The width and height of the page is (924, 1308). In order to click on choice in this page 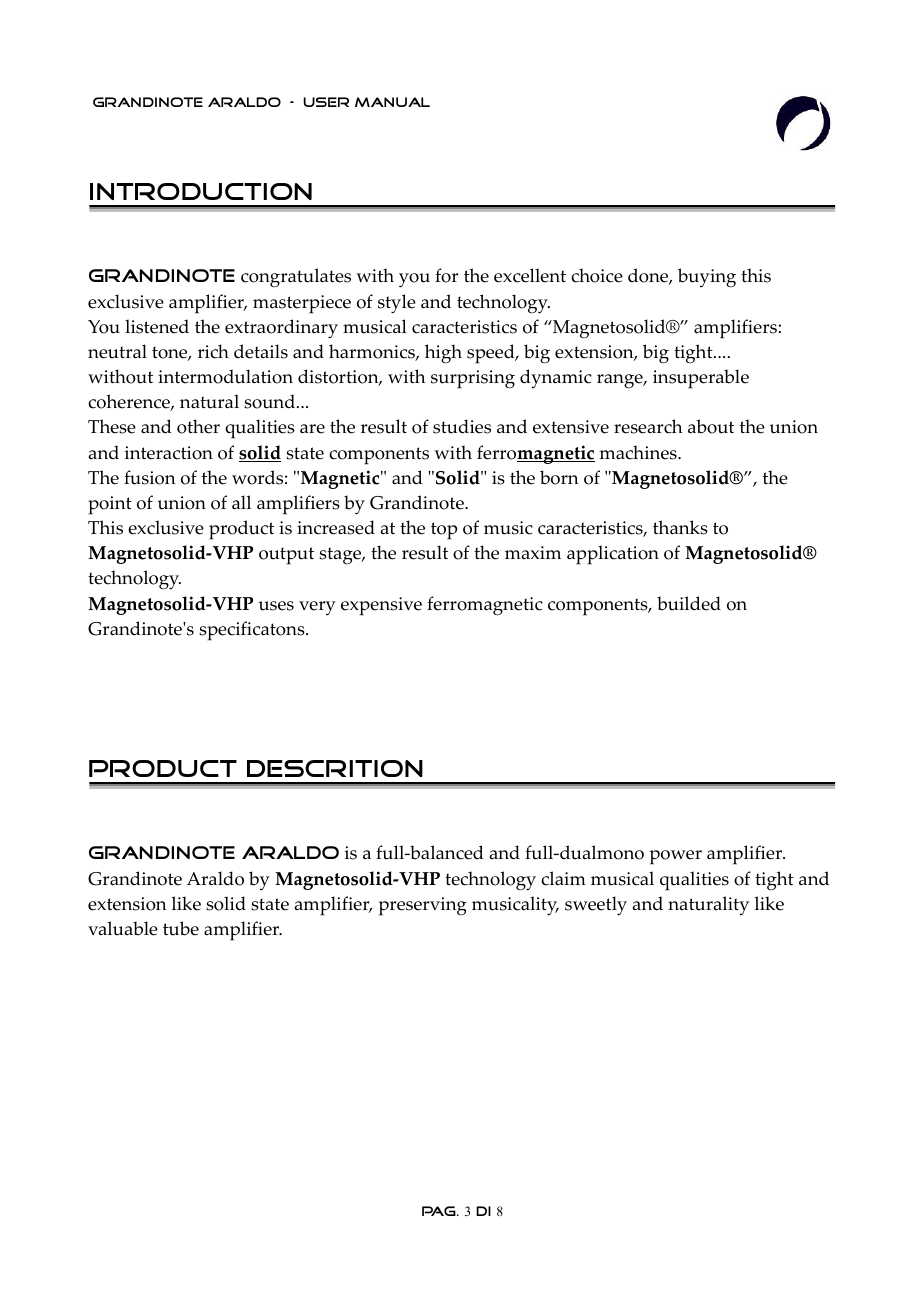, I will do `click(597, 275)`.
